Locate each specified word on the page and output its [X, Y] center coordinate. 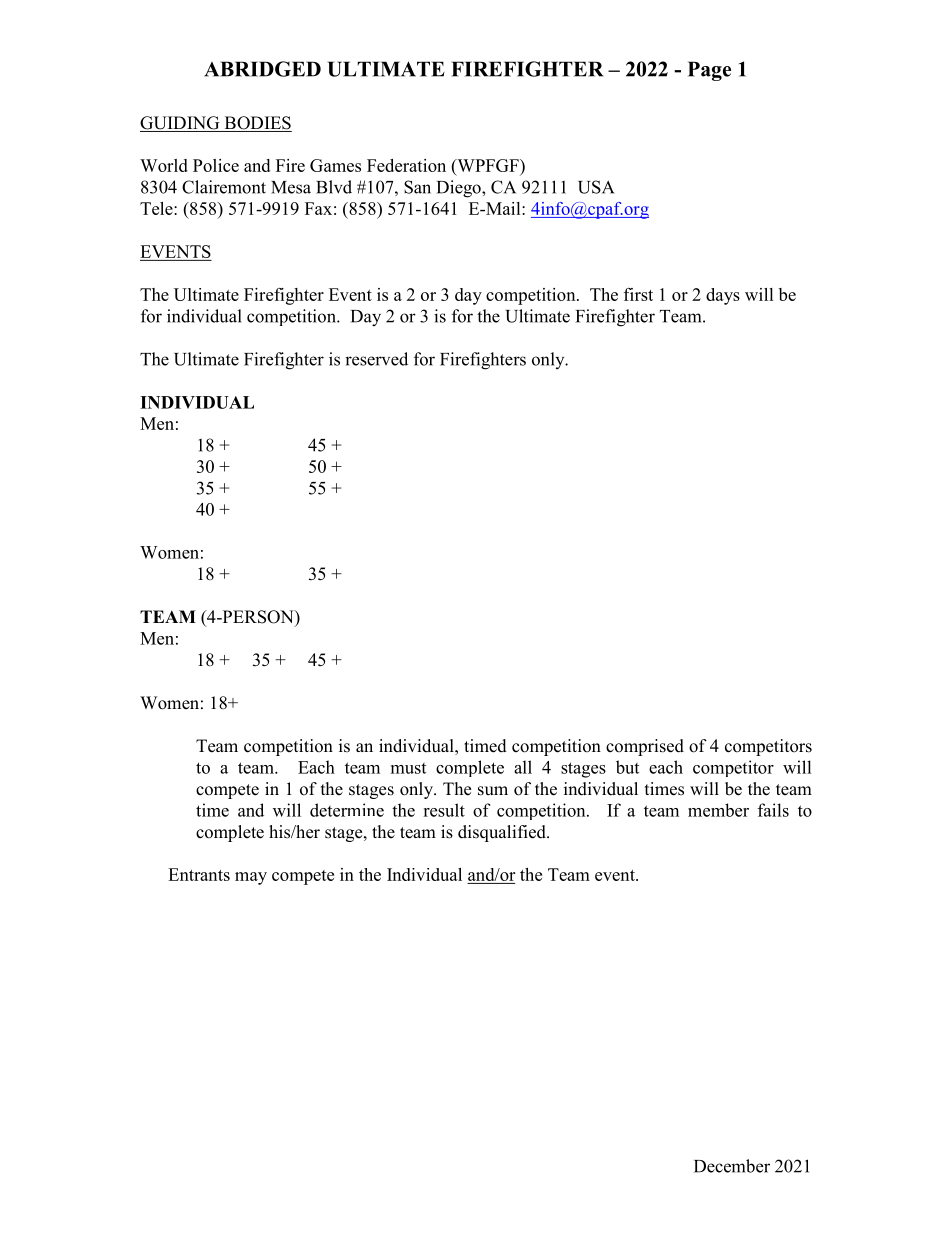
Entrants [199, 874]
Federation [406, 165]
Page [709, 71]
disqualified [503, 833]
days [723, 296]
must [408, 768]
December [732, 1166]
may [251, 878]
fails [773, 810]
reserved [376, 359]
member [718, 810]
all [523, 767]
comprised [645, 747]
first [638, 294]
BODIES [257, 124]
